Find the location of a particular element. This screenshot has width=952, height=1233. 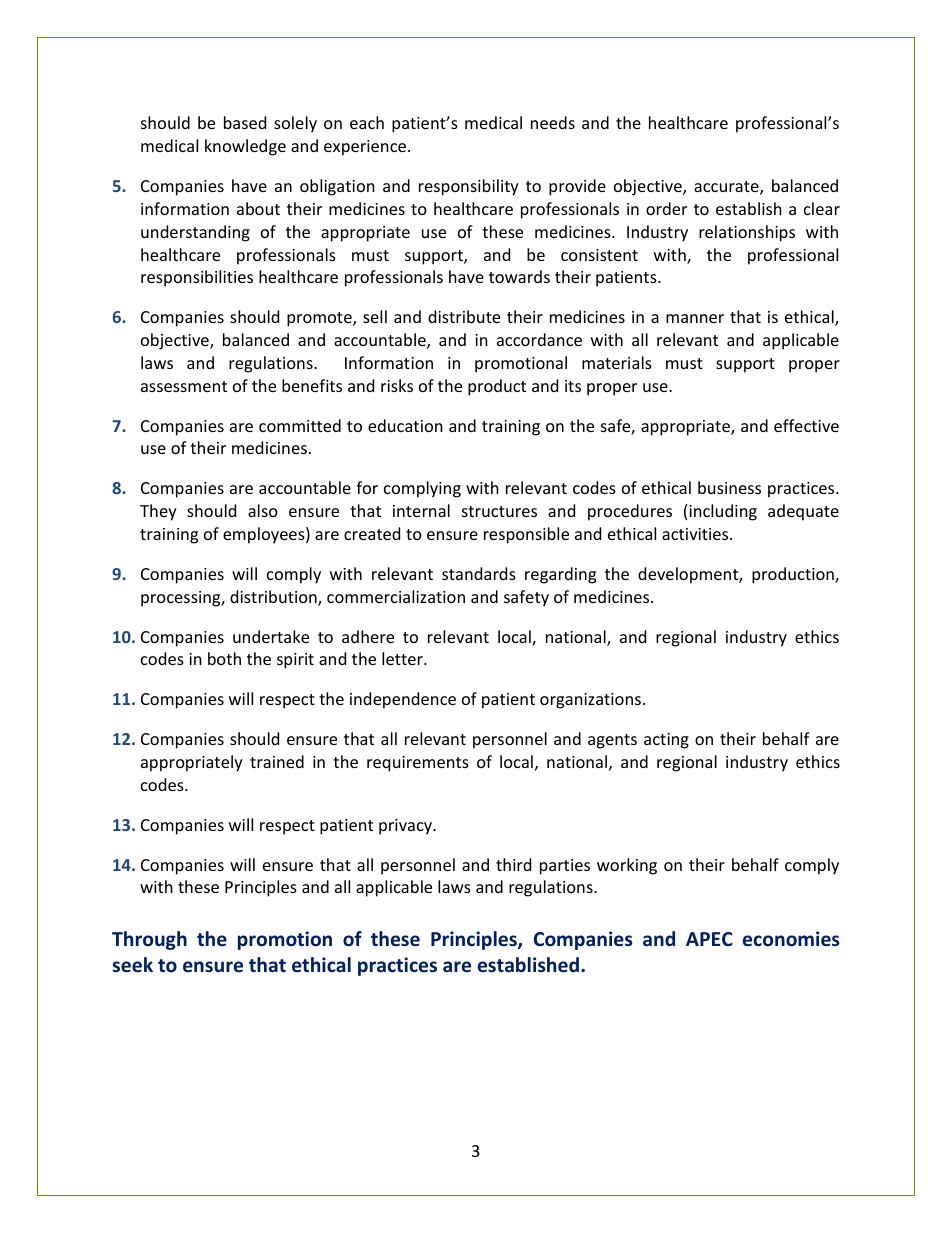

APEC is located at coordinates (709, 939).
